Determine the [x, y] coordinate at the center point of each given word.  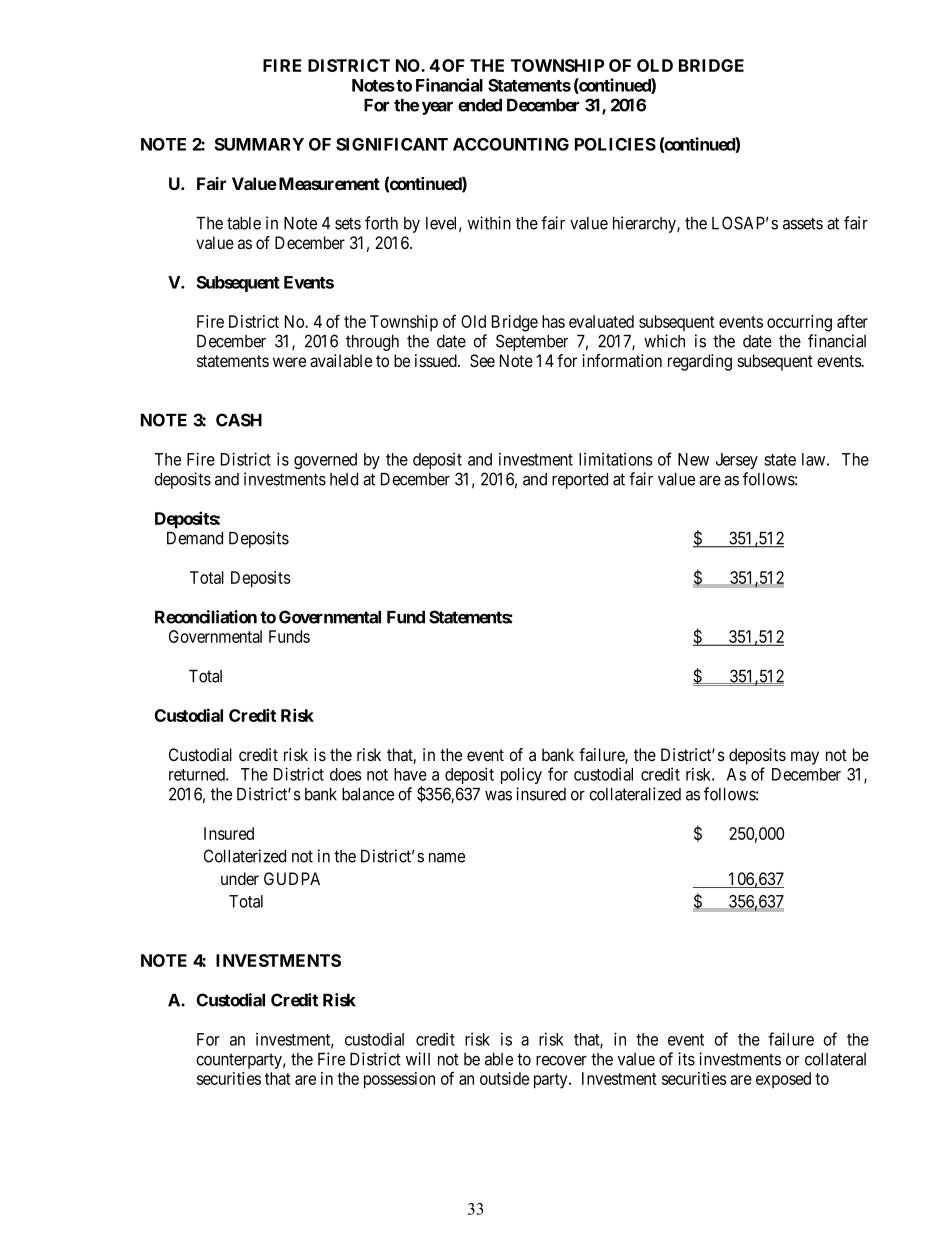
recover [561, 1061]
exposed [783, 1080]
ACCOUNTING [511, 144]
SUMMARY [259, 144]
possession [399, 1080]
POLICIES [615, 144]
